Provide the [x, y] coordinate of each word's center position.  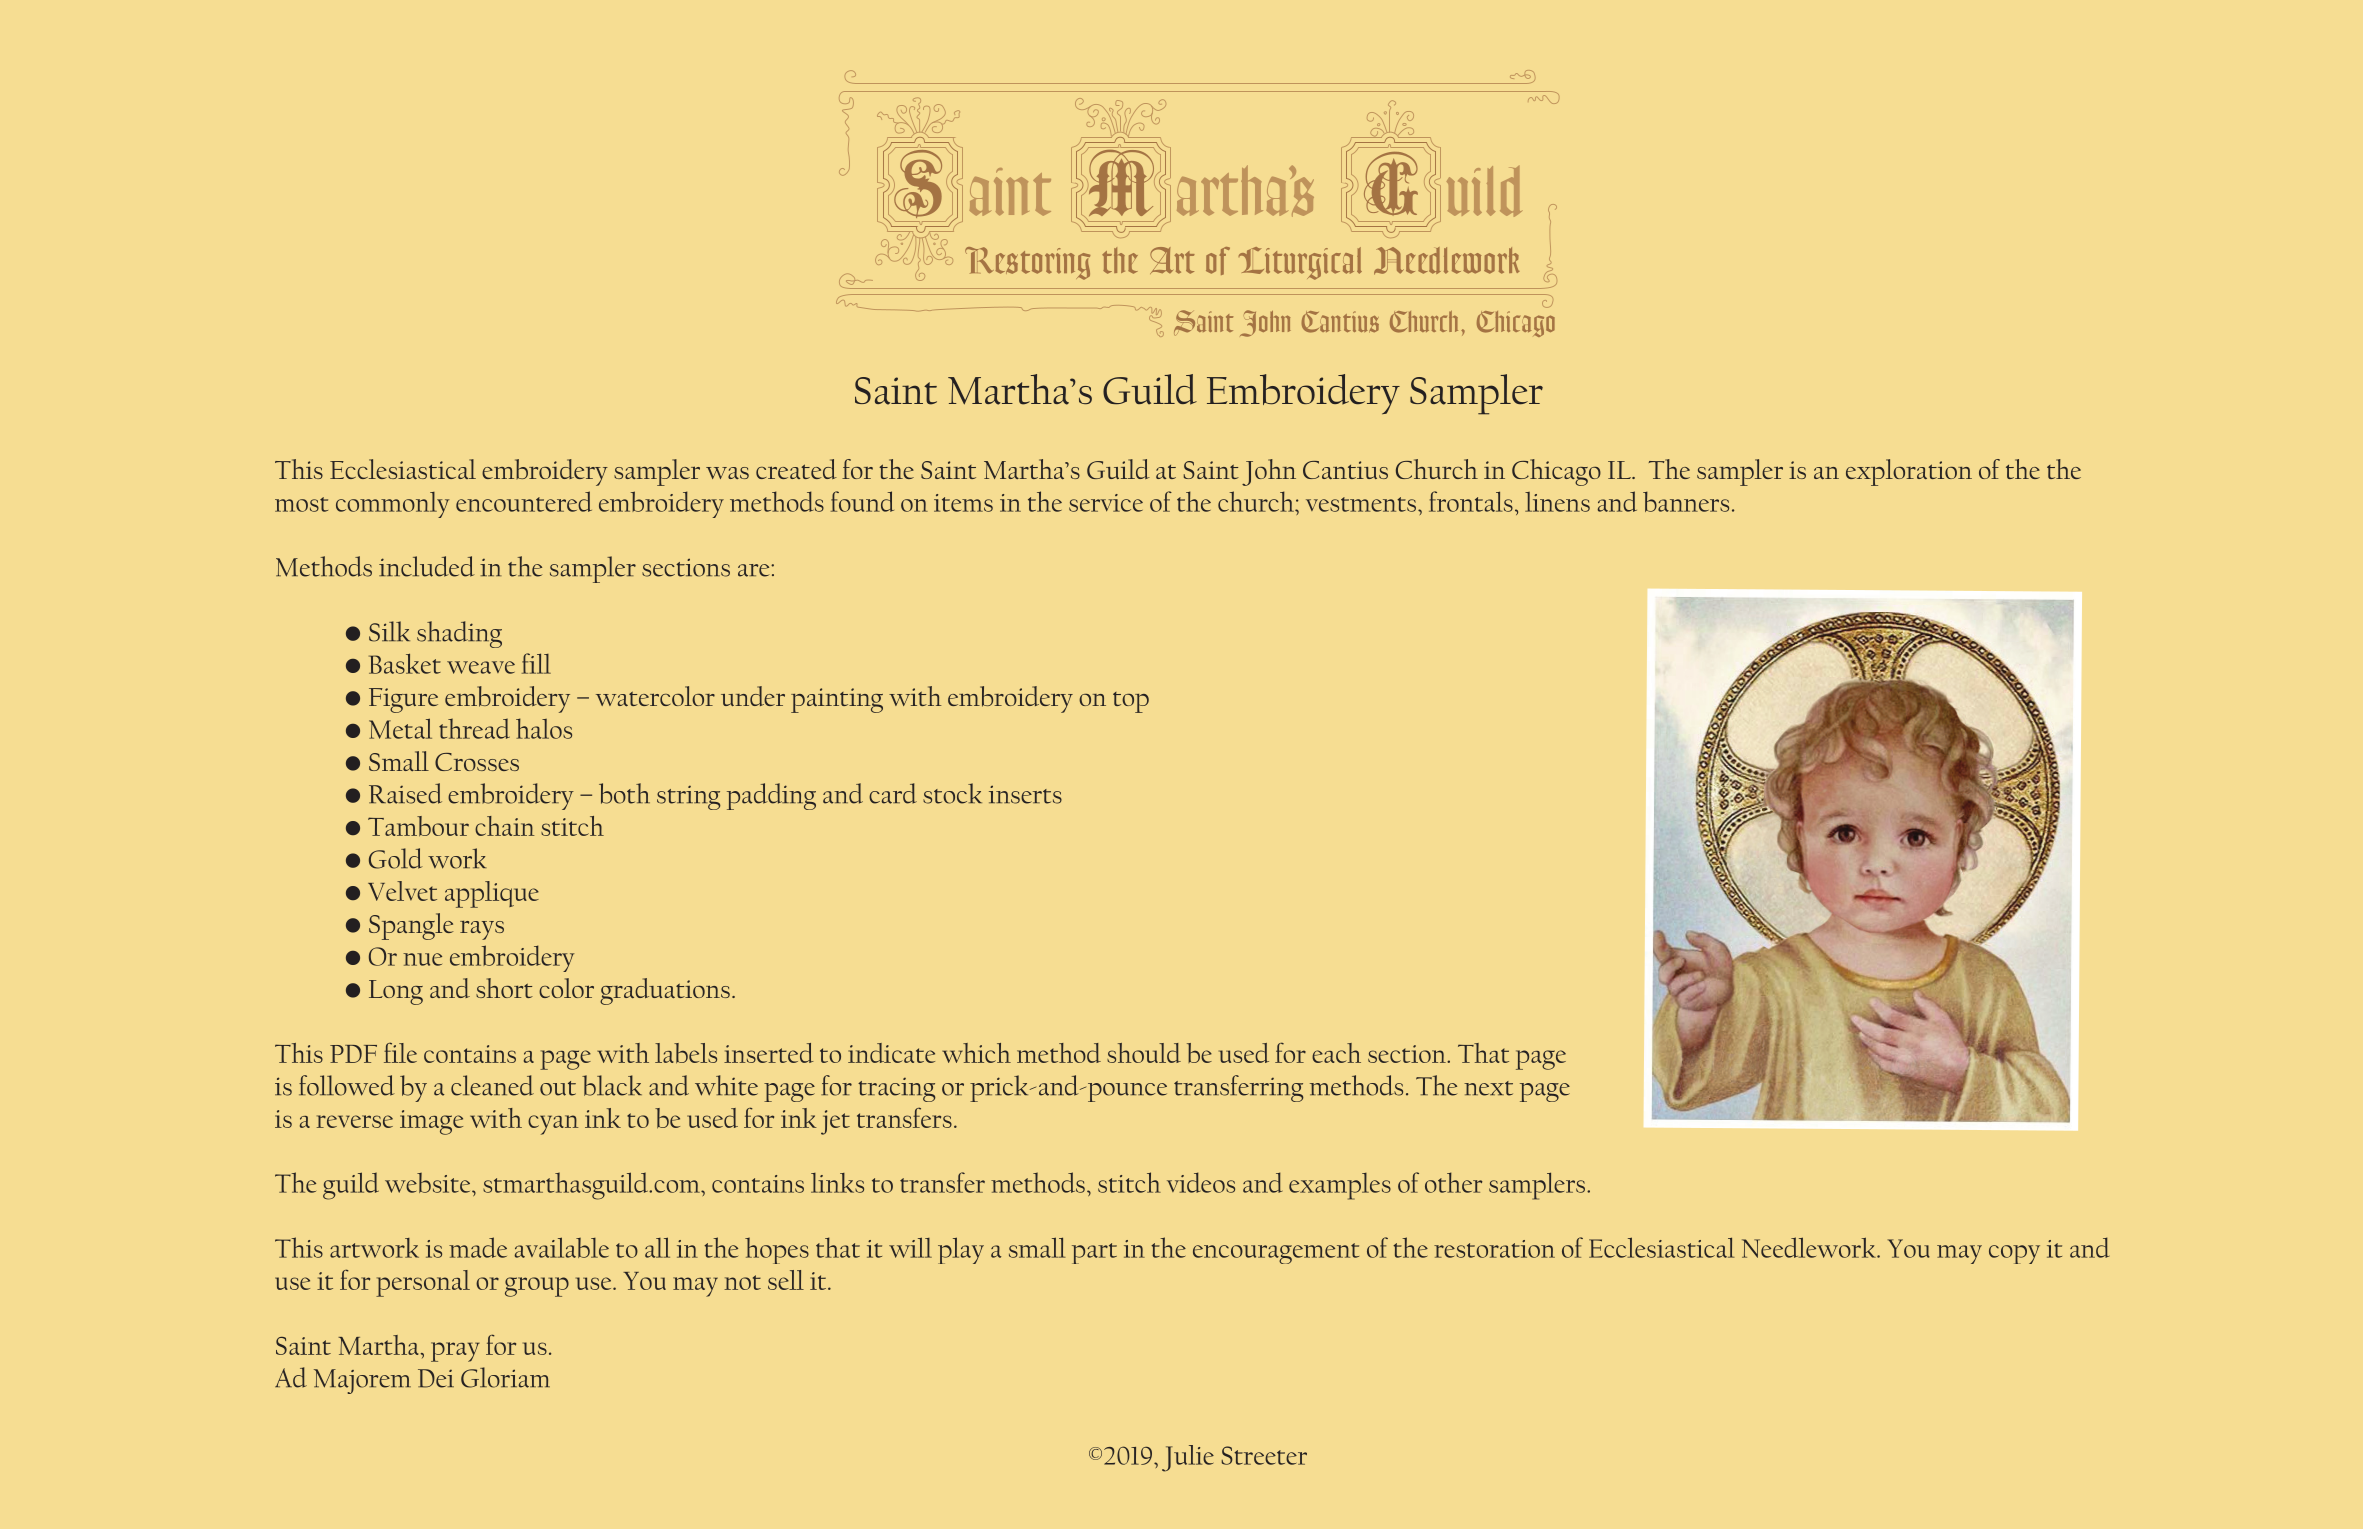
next [1488, 1088]
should [1144, 1053]
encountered [524, 501]
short [504, 988]
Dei [436, 1378]
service [1106, 503]
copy [2014, 1254]
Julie [1188, 1458]
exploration [1909, 472]
